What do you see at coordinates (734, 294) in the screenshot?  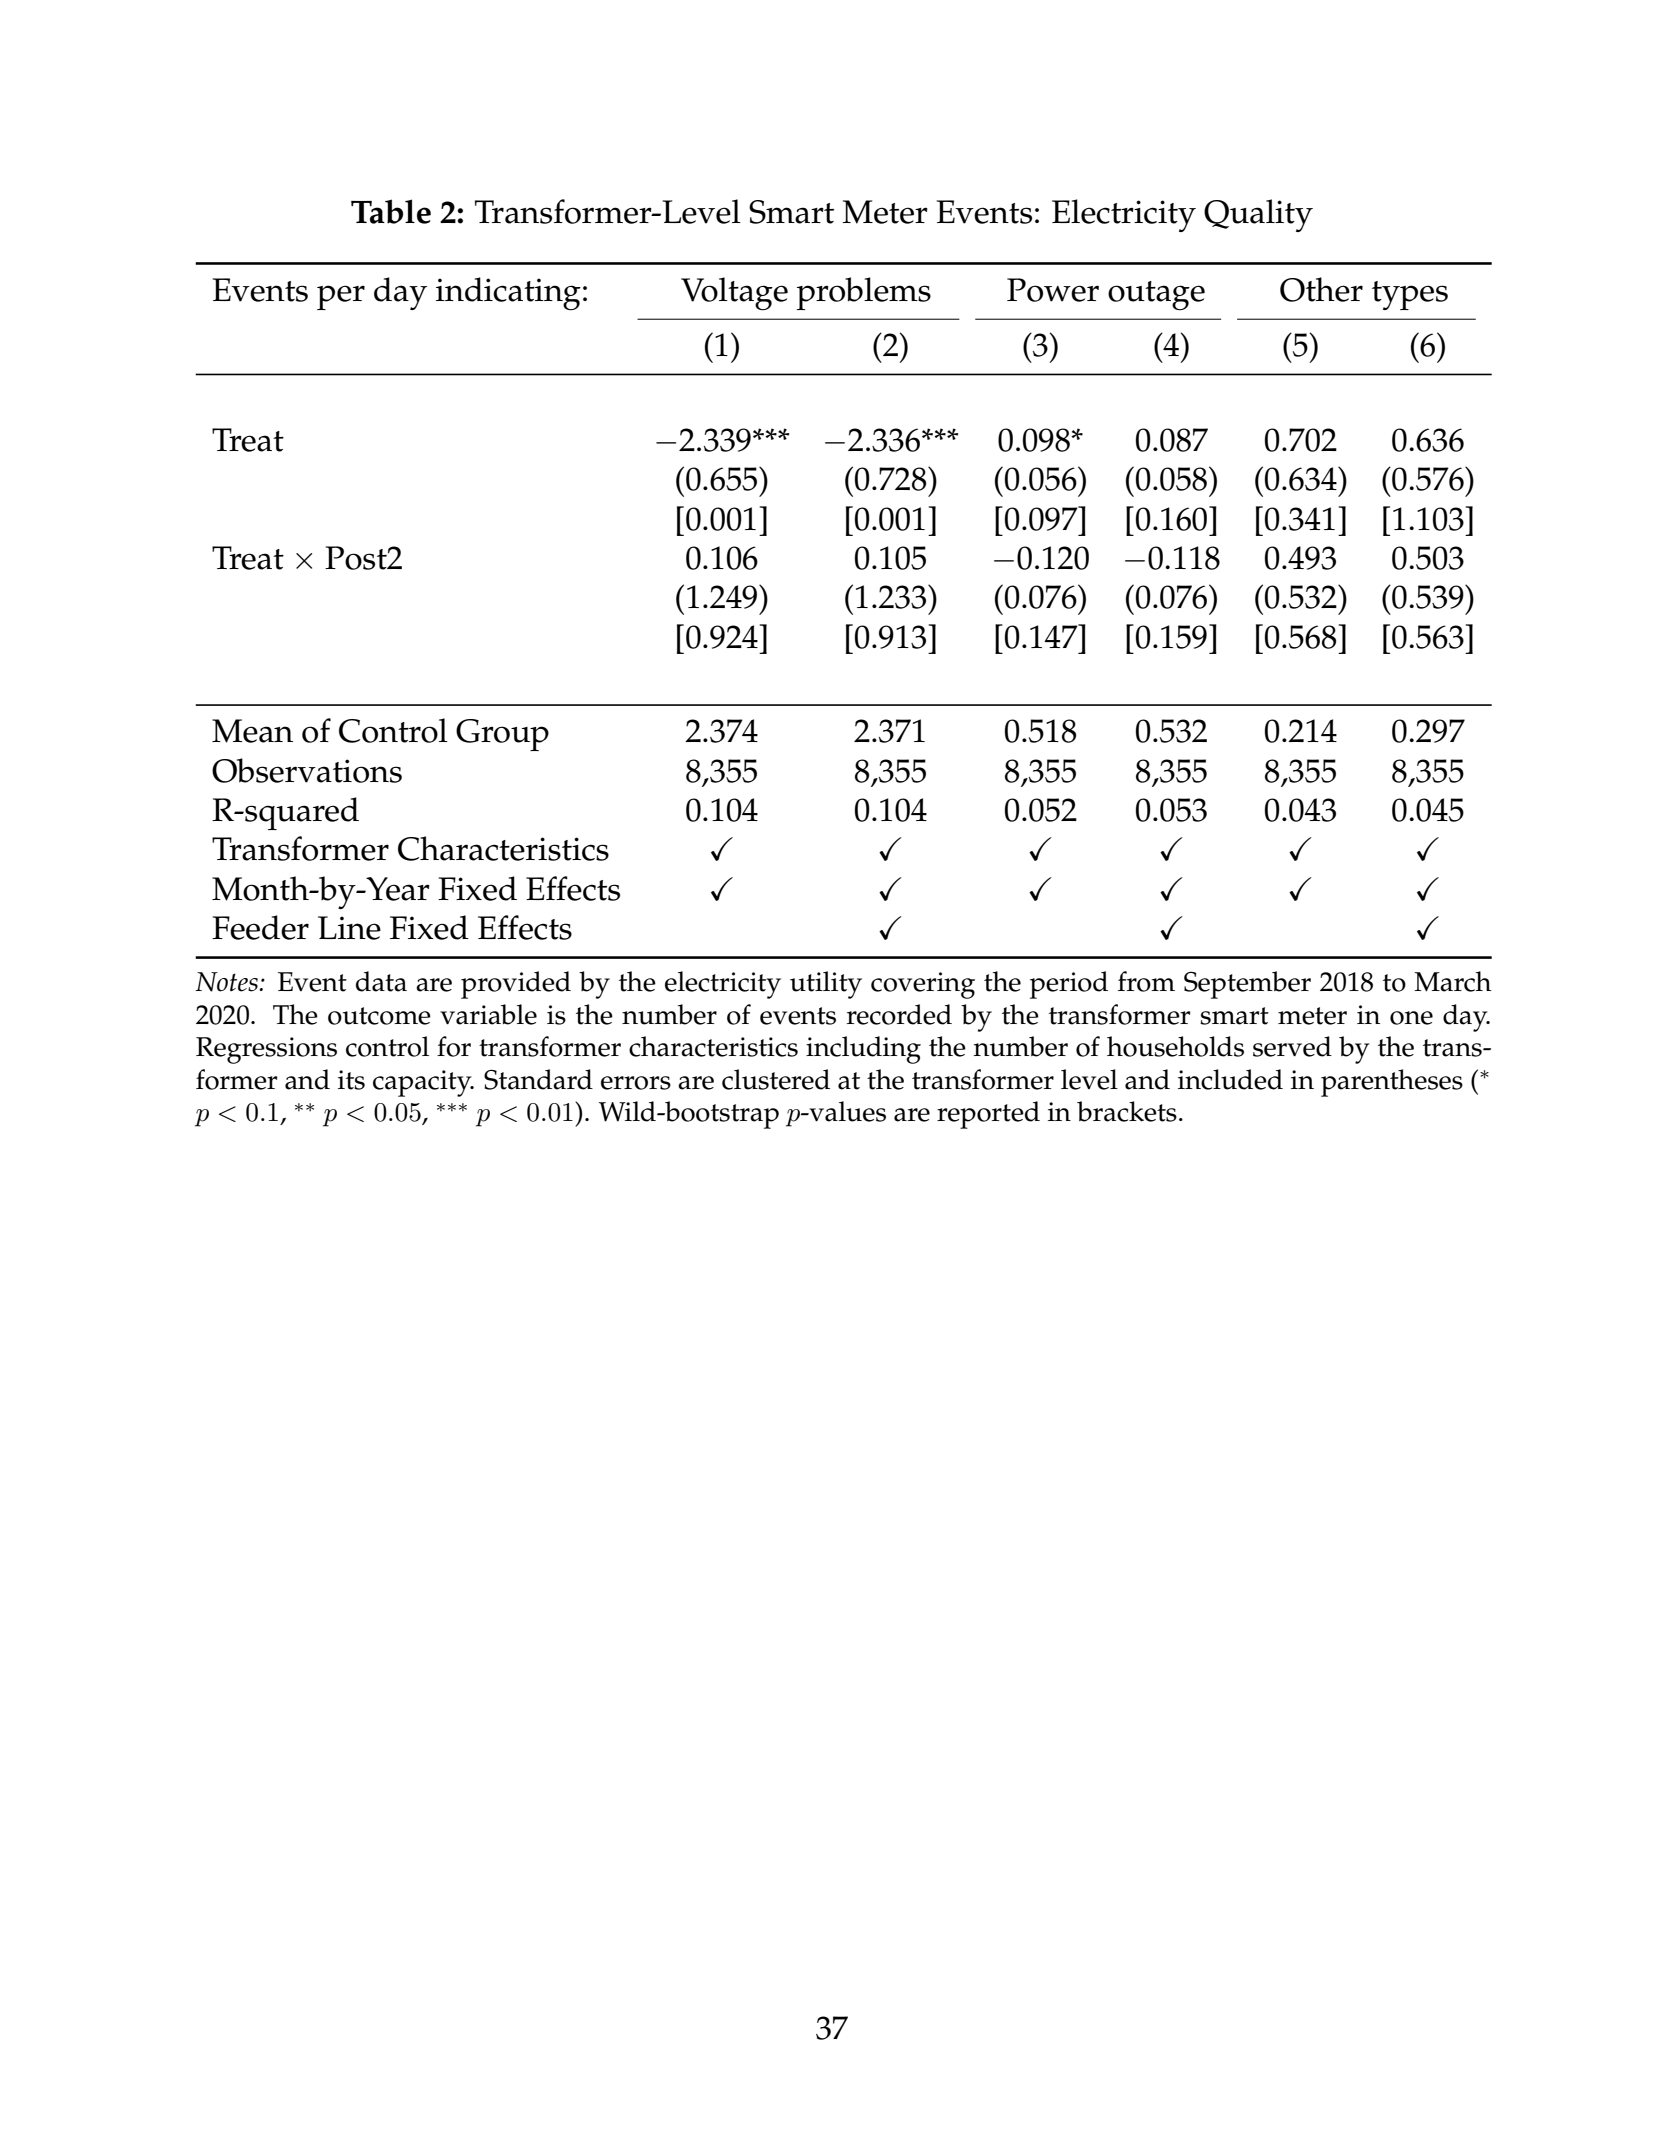 I see `Voltage` at bounding box center [734, 294].
